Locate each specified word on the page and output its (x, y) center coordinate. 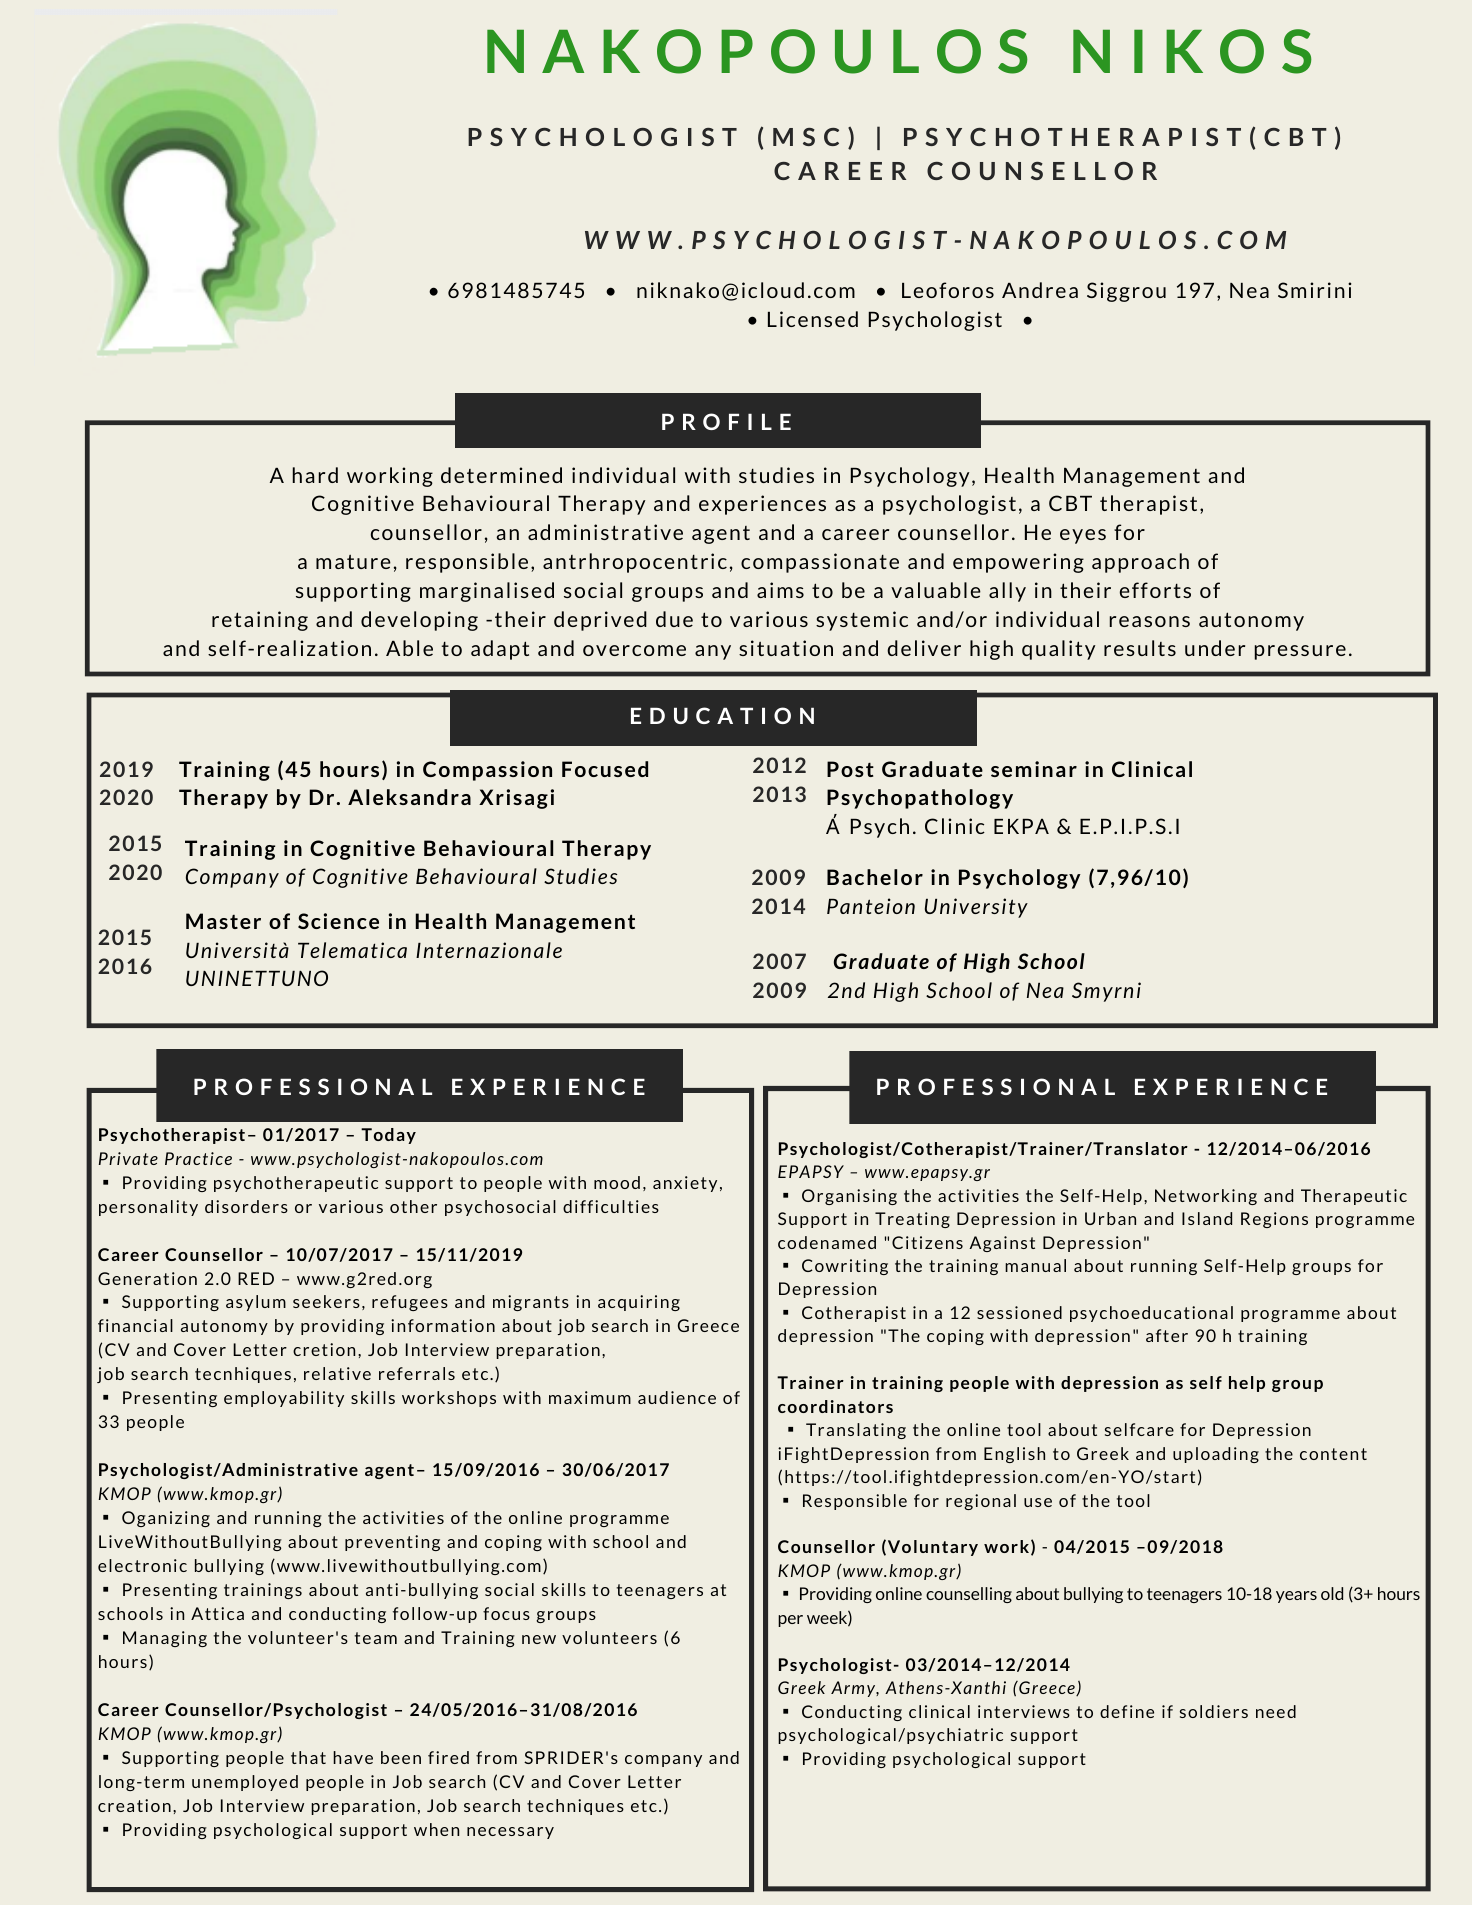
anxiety (685, 1184)
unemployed (245, 1783)
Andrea (1040, 290)
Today (388, 1136)
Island (1207, 1218)
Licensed (813, 319)
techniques (575, 1807)
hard (315, 475)
